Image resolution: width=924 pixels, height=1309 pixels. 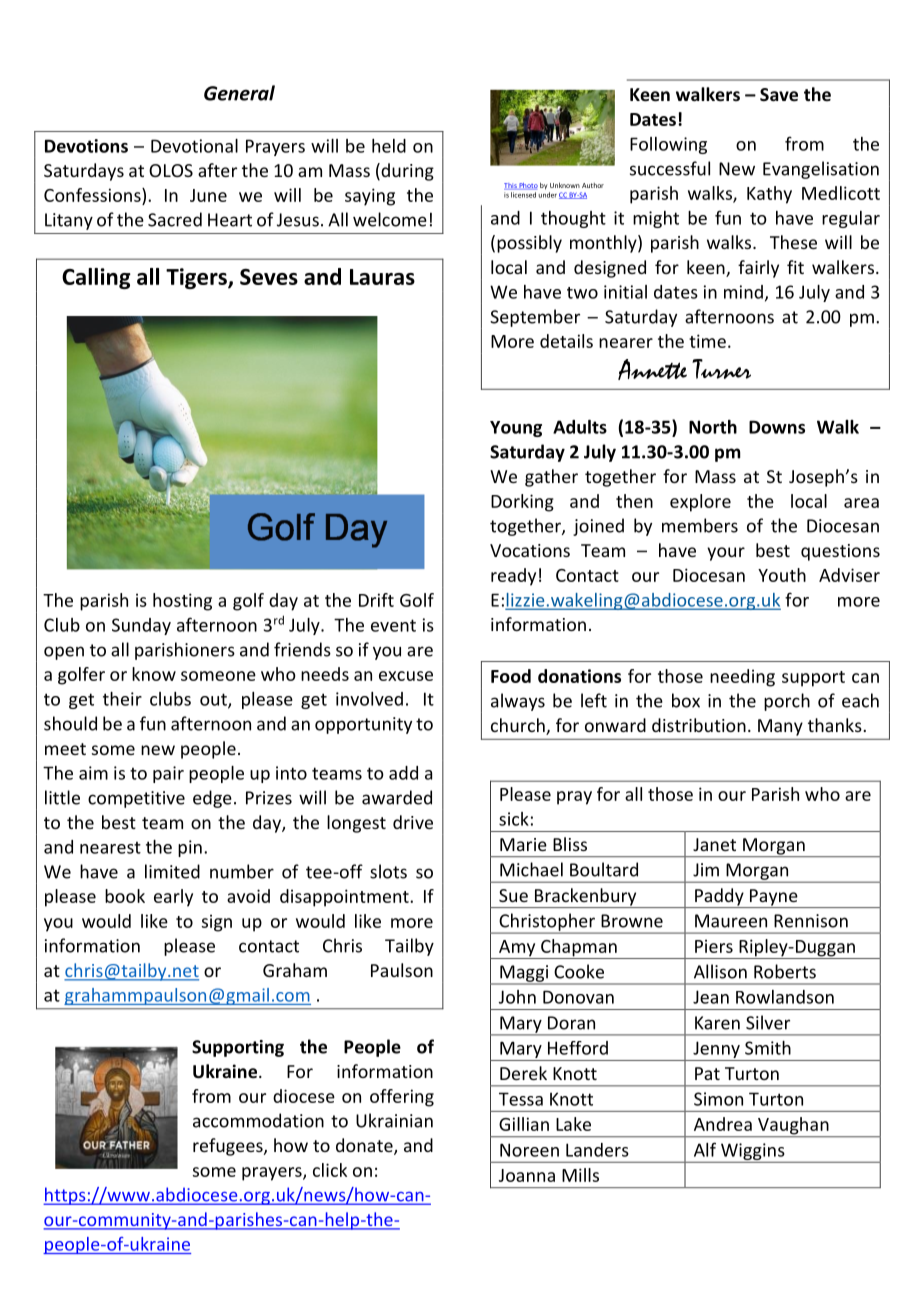 I want to click on refugees, so click(x=229, y=1147).
